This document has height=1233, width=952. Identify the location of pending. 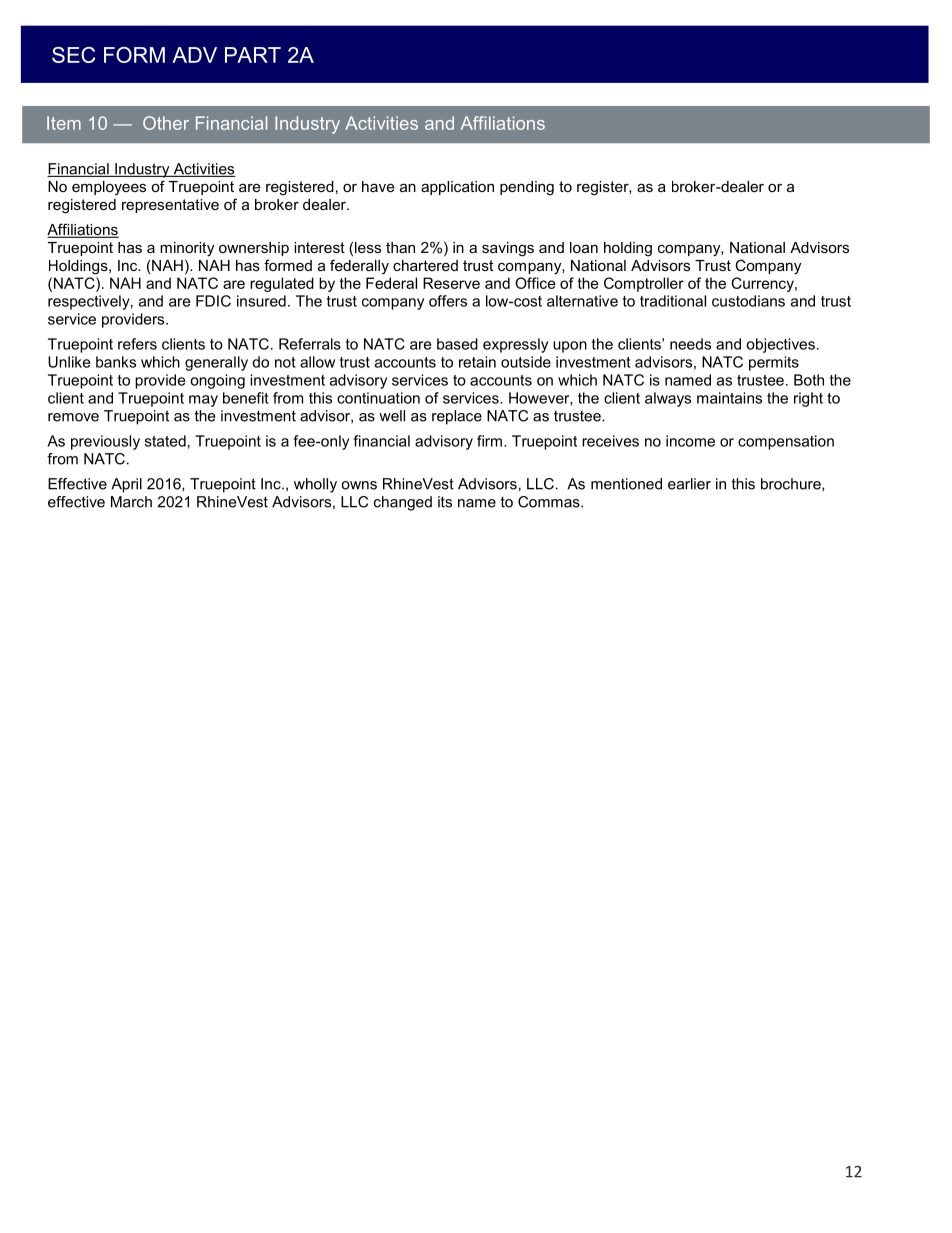
(527, 188).
